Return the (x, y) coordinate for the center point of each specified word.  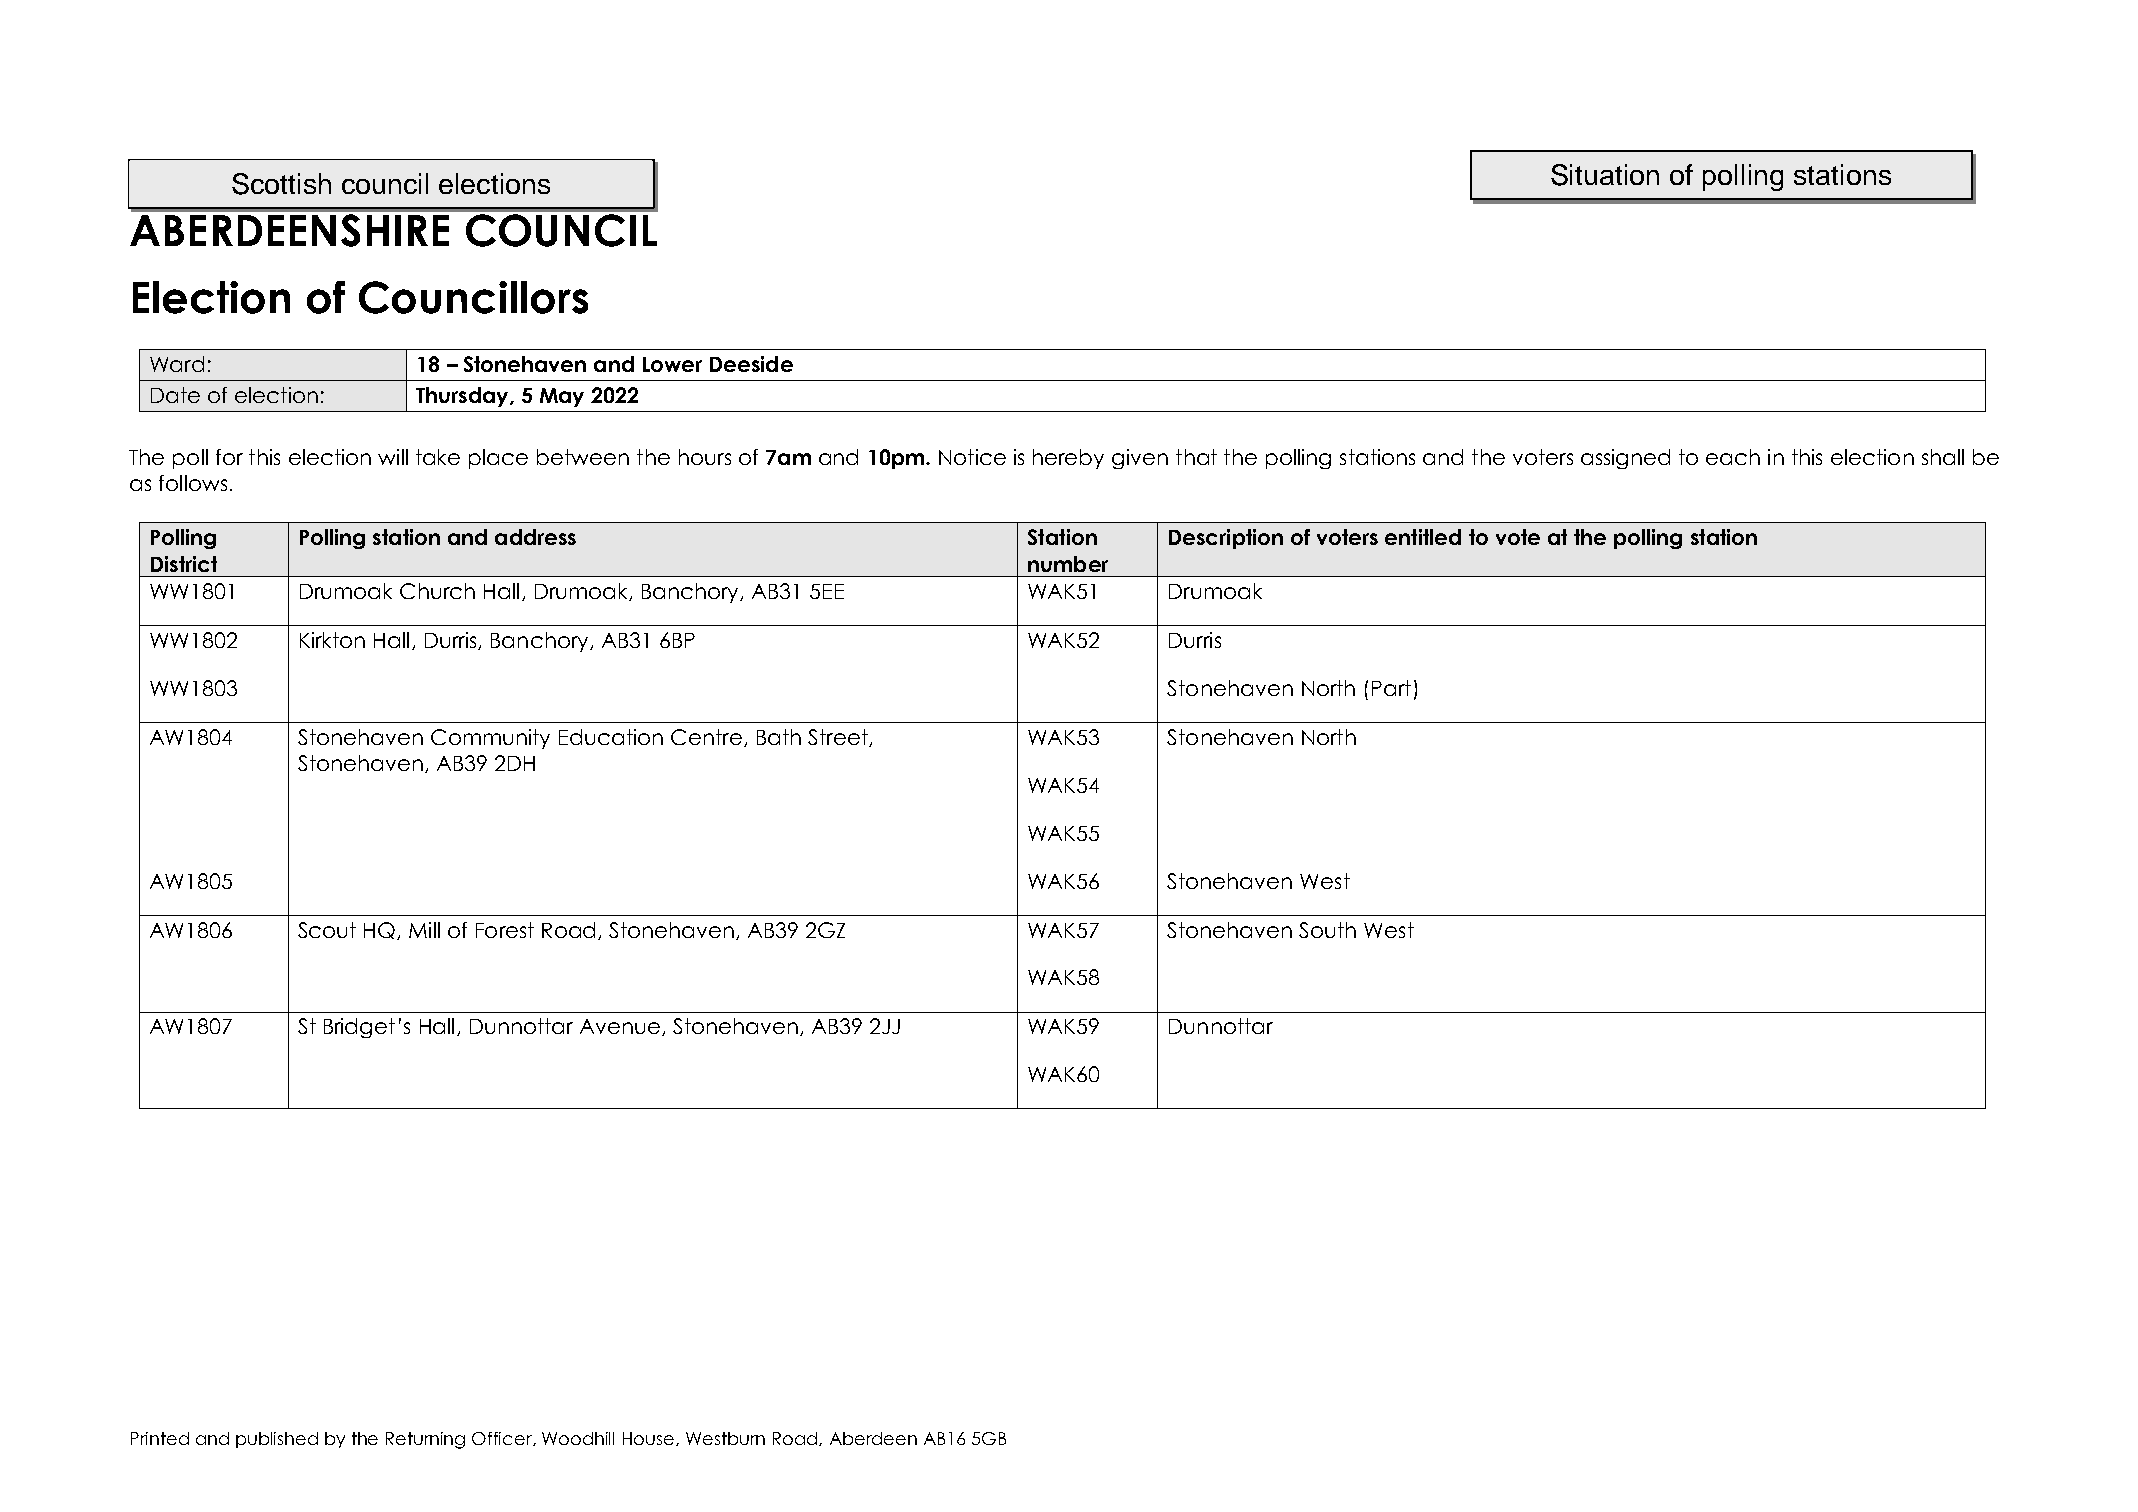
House (650, 1439)
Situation (1605, 175)
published (277, 1440)
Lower (672, 364)
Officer (503, 1439)
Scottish (281, 184)
